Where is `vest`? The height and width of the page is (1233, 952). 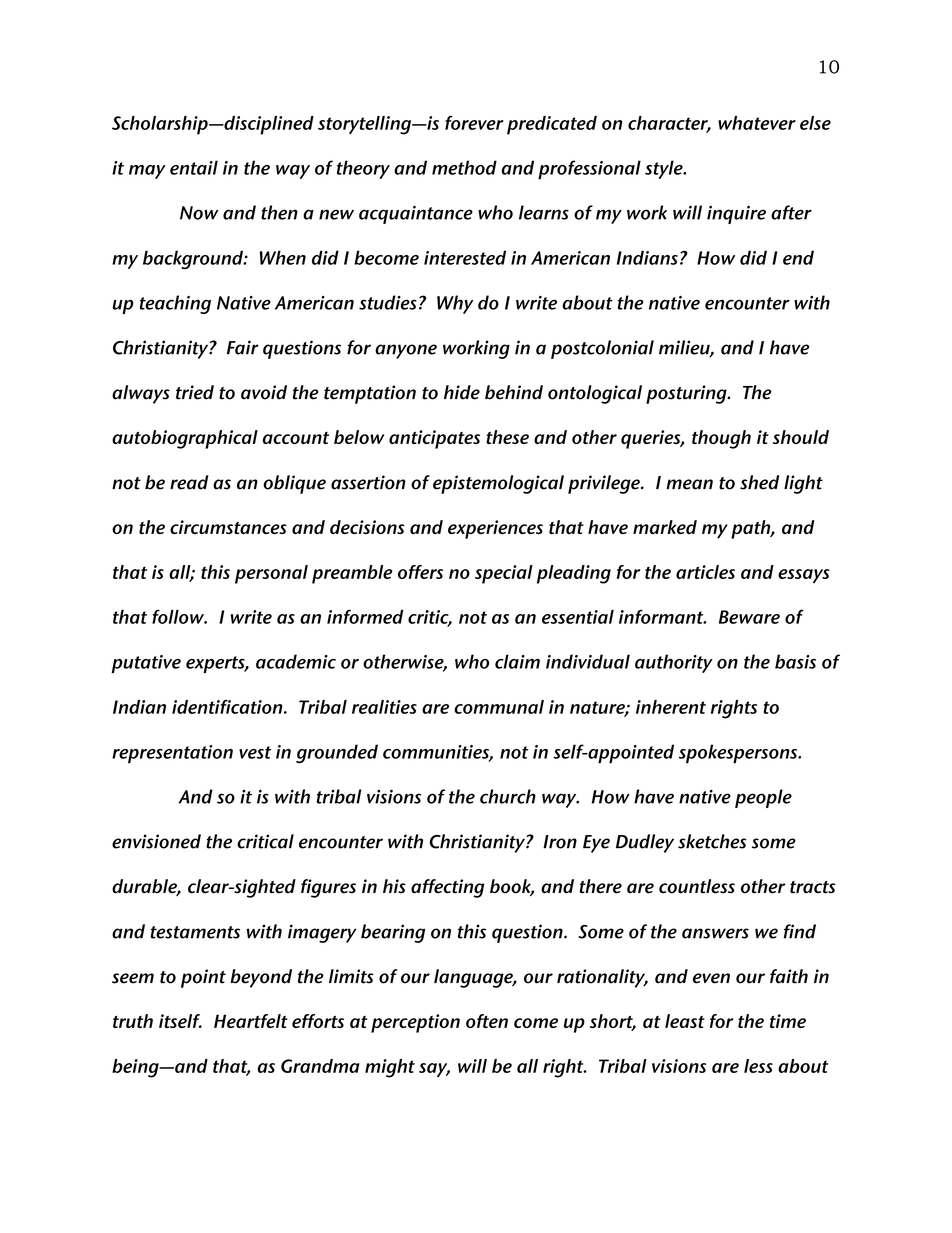
vest is located at coordinates (255, 752).
